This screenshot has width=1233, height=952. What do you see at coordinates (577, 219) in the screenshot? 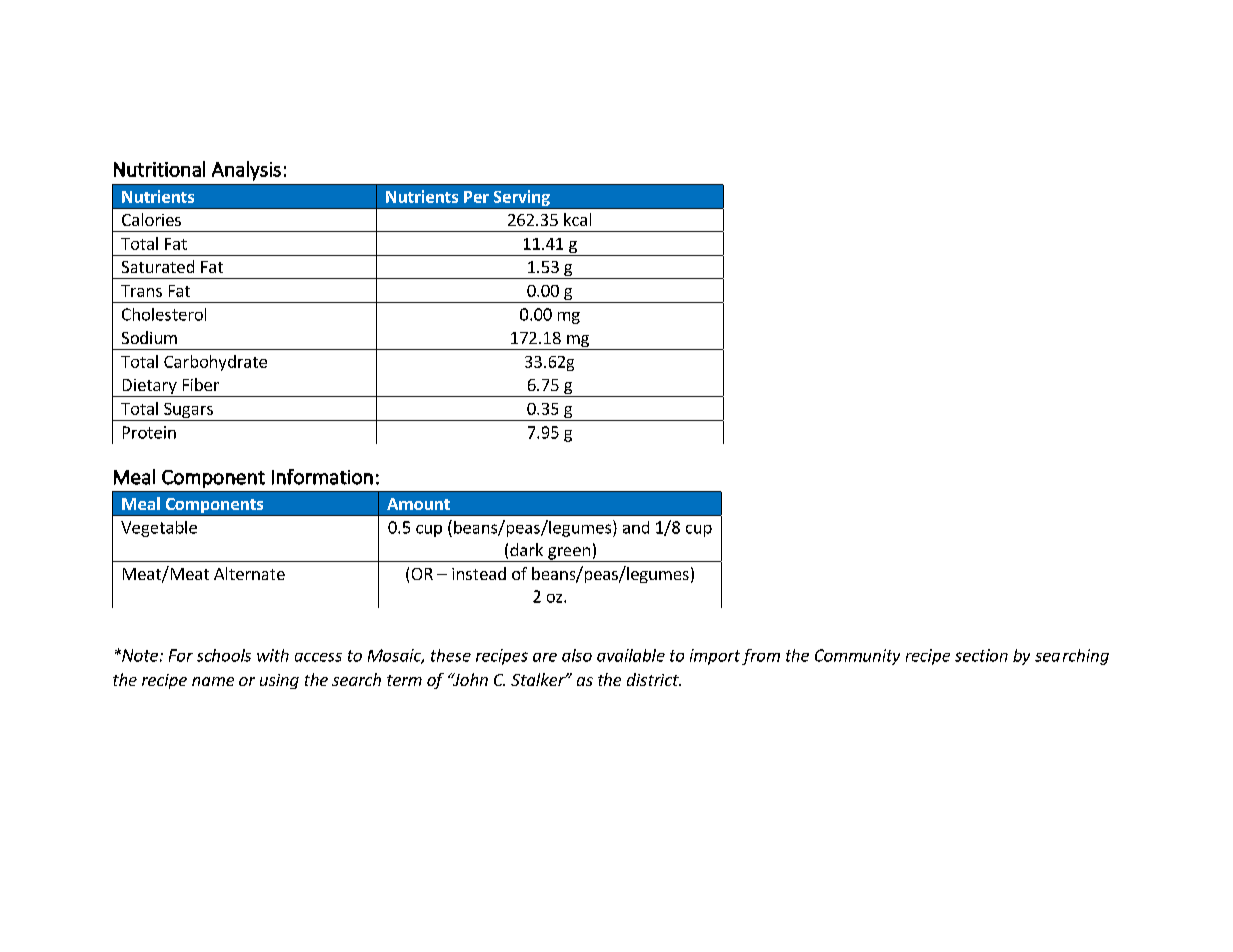
I see `kcal` at bounding box center [577, 219].
